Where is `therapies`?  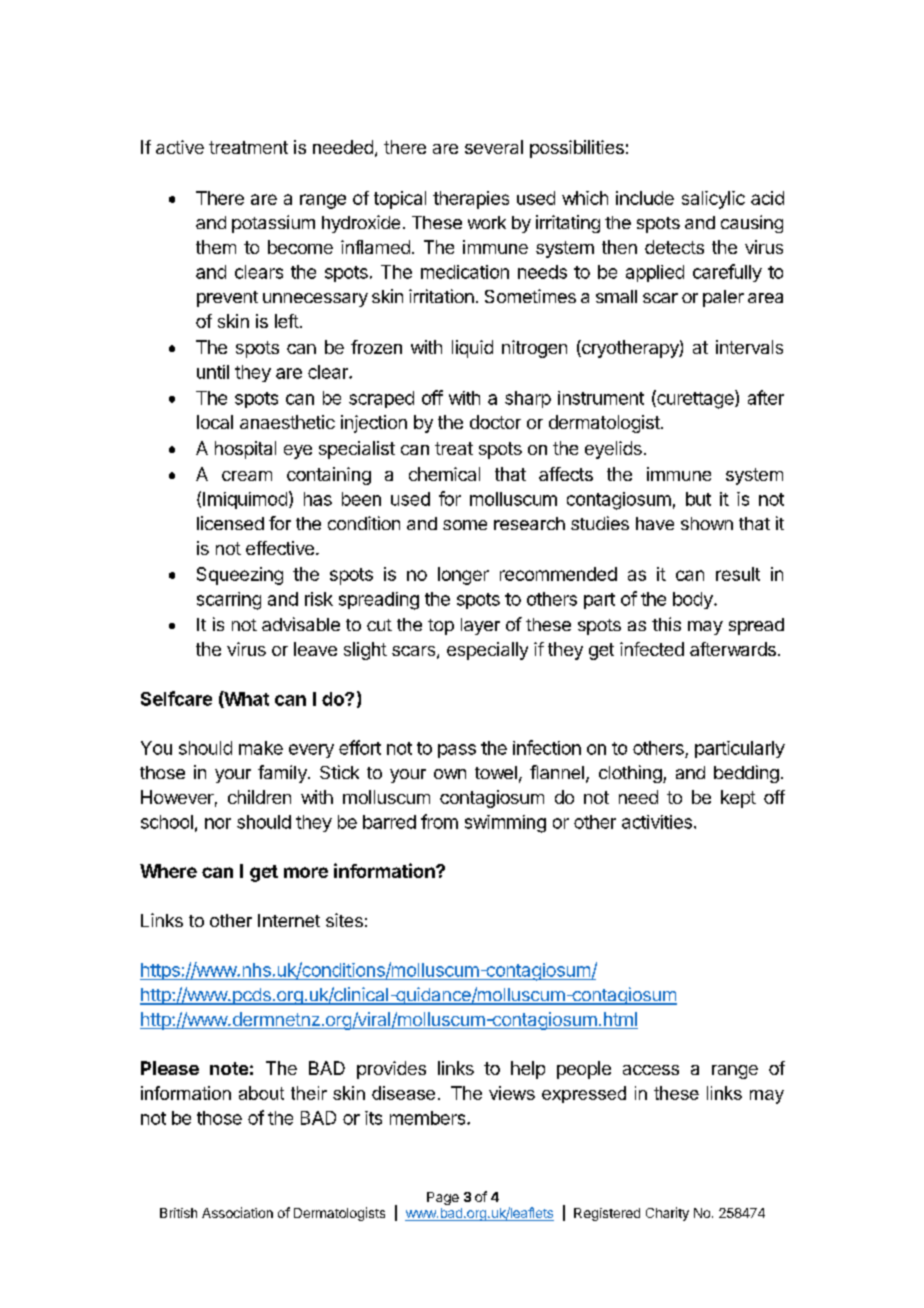 therapies is located at coordinates (471, 200).
